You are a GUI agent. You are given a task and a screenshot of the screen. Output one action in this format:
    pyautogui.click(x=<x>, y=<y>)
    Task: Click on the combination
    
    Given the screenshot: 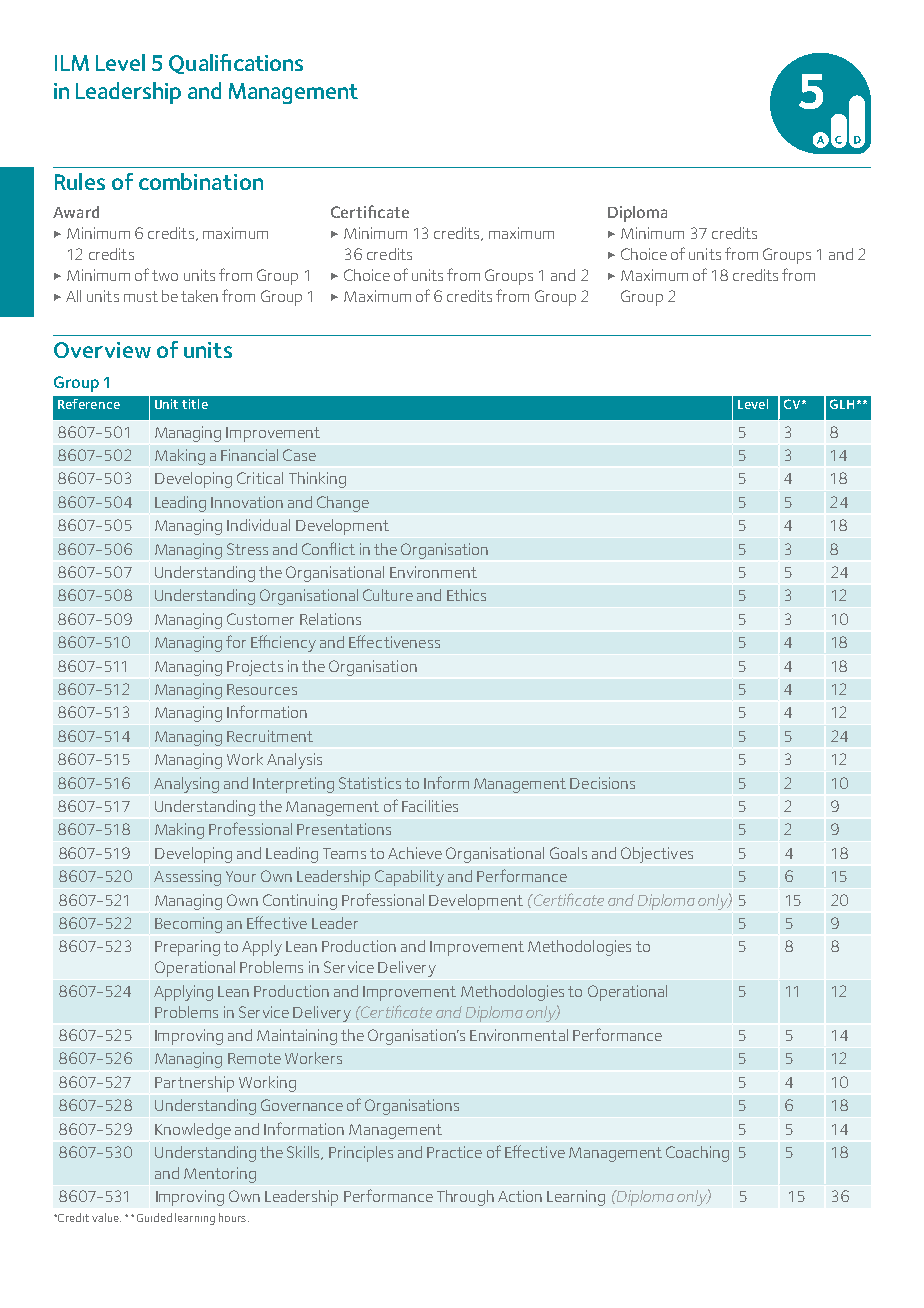 What is the action you would take?
    pyautogui.click(x=201, y=181)
